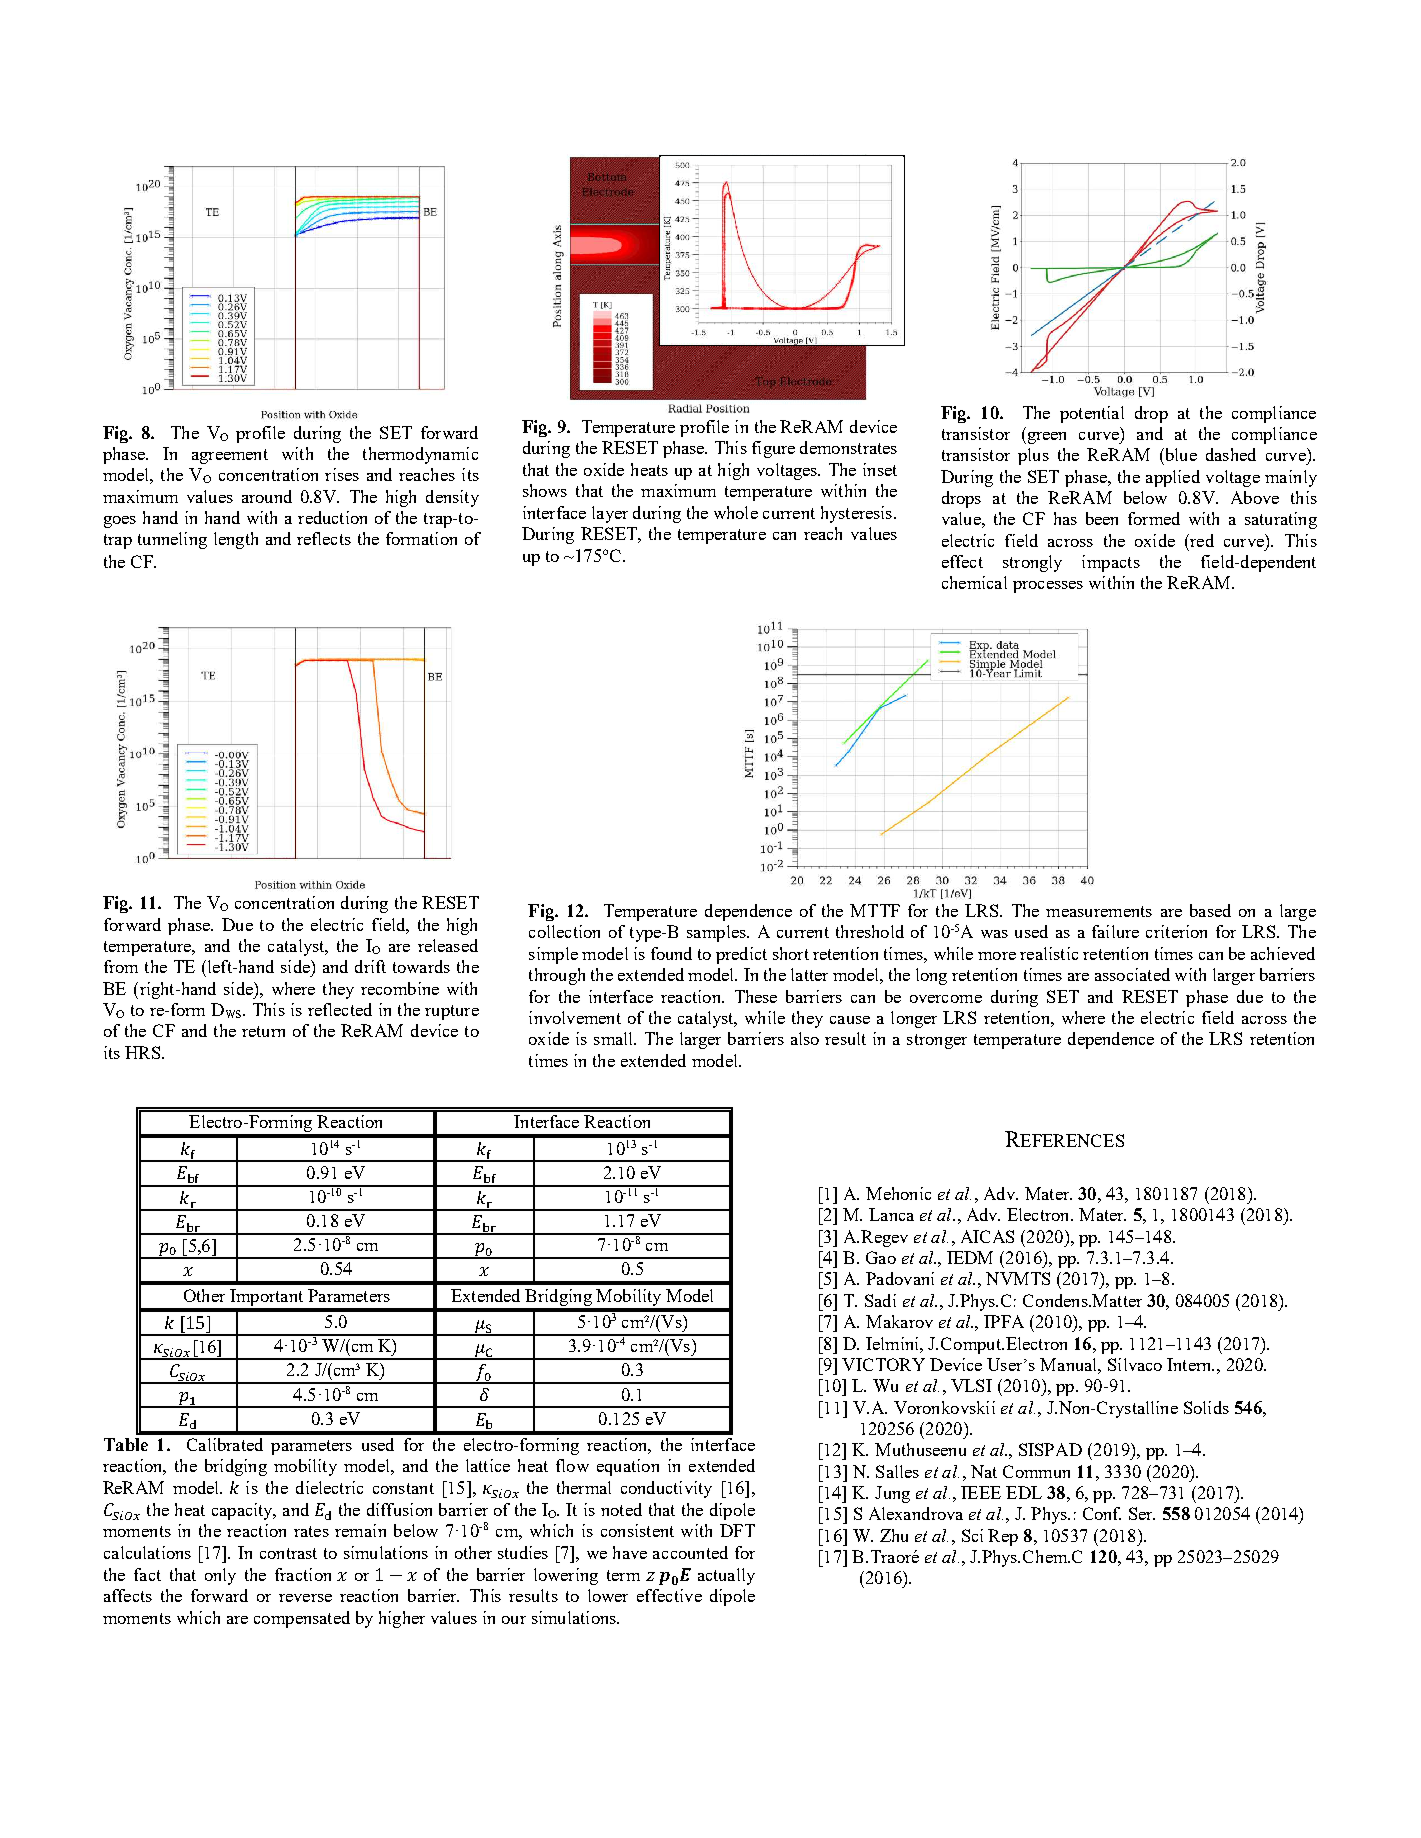  Describe the element at coordinates (1173, 478) in the screenshot. I see `applied` at that location.
